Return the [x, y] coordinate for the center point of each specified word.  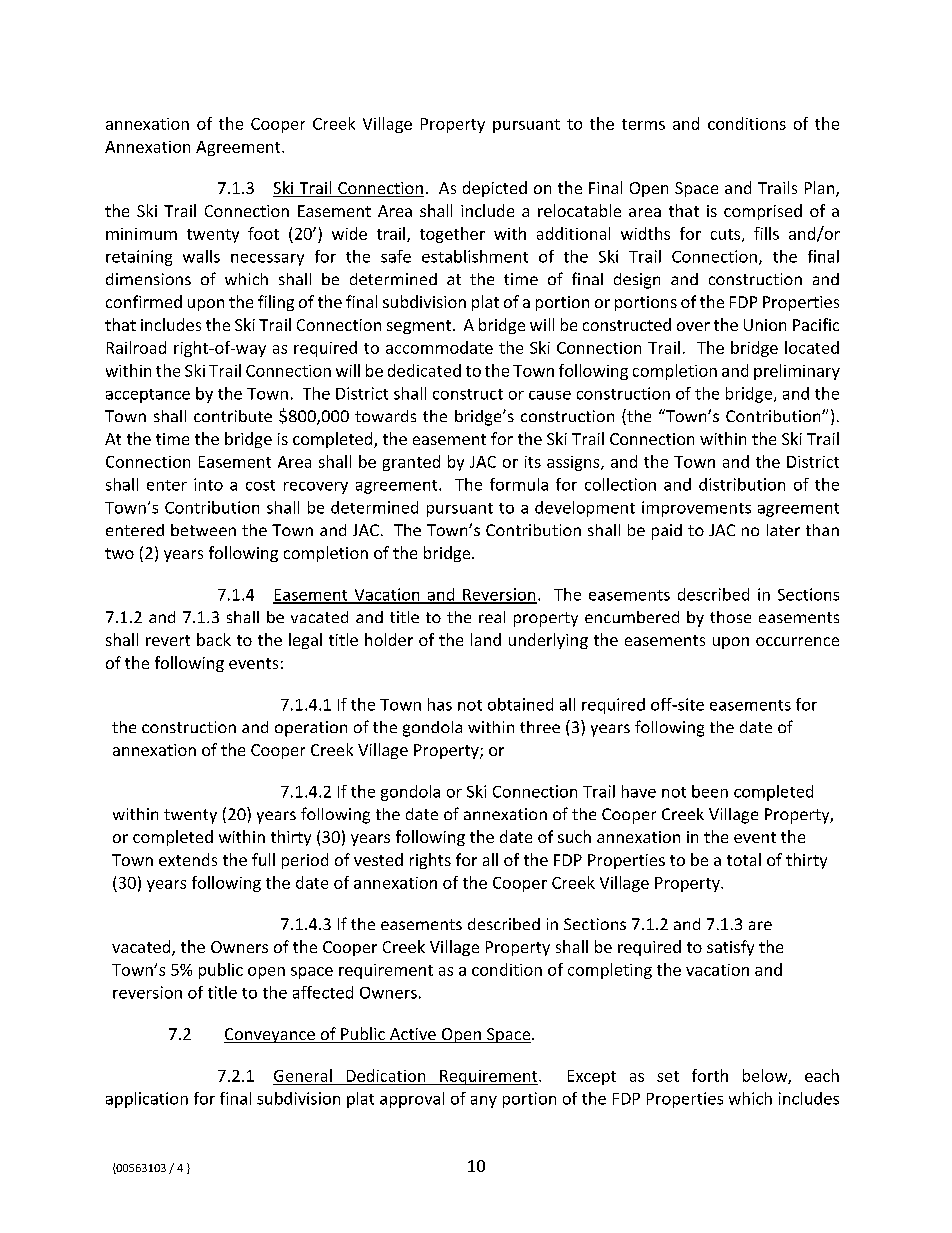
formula [519, 484]
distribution [742, 484]
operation [311, 729]
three [540, 727]
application [147, 1100]
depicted [495, 189]
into [208, 484]
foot [263, 233]
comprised [763, 212]
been [710, 791]
